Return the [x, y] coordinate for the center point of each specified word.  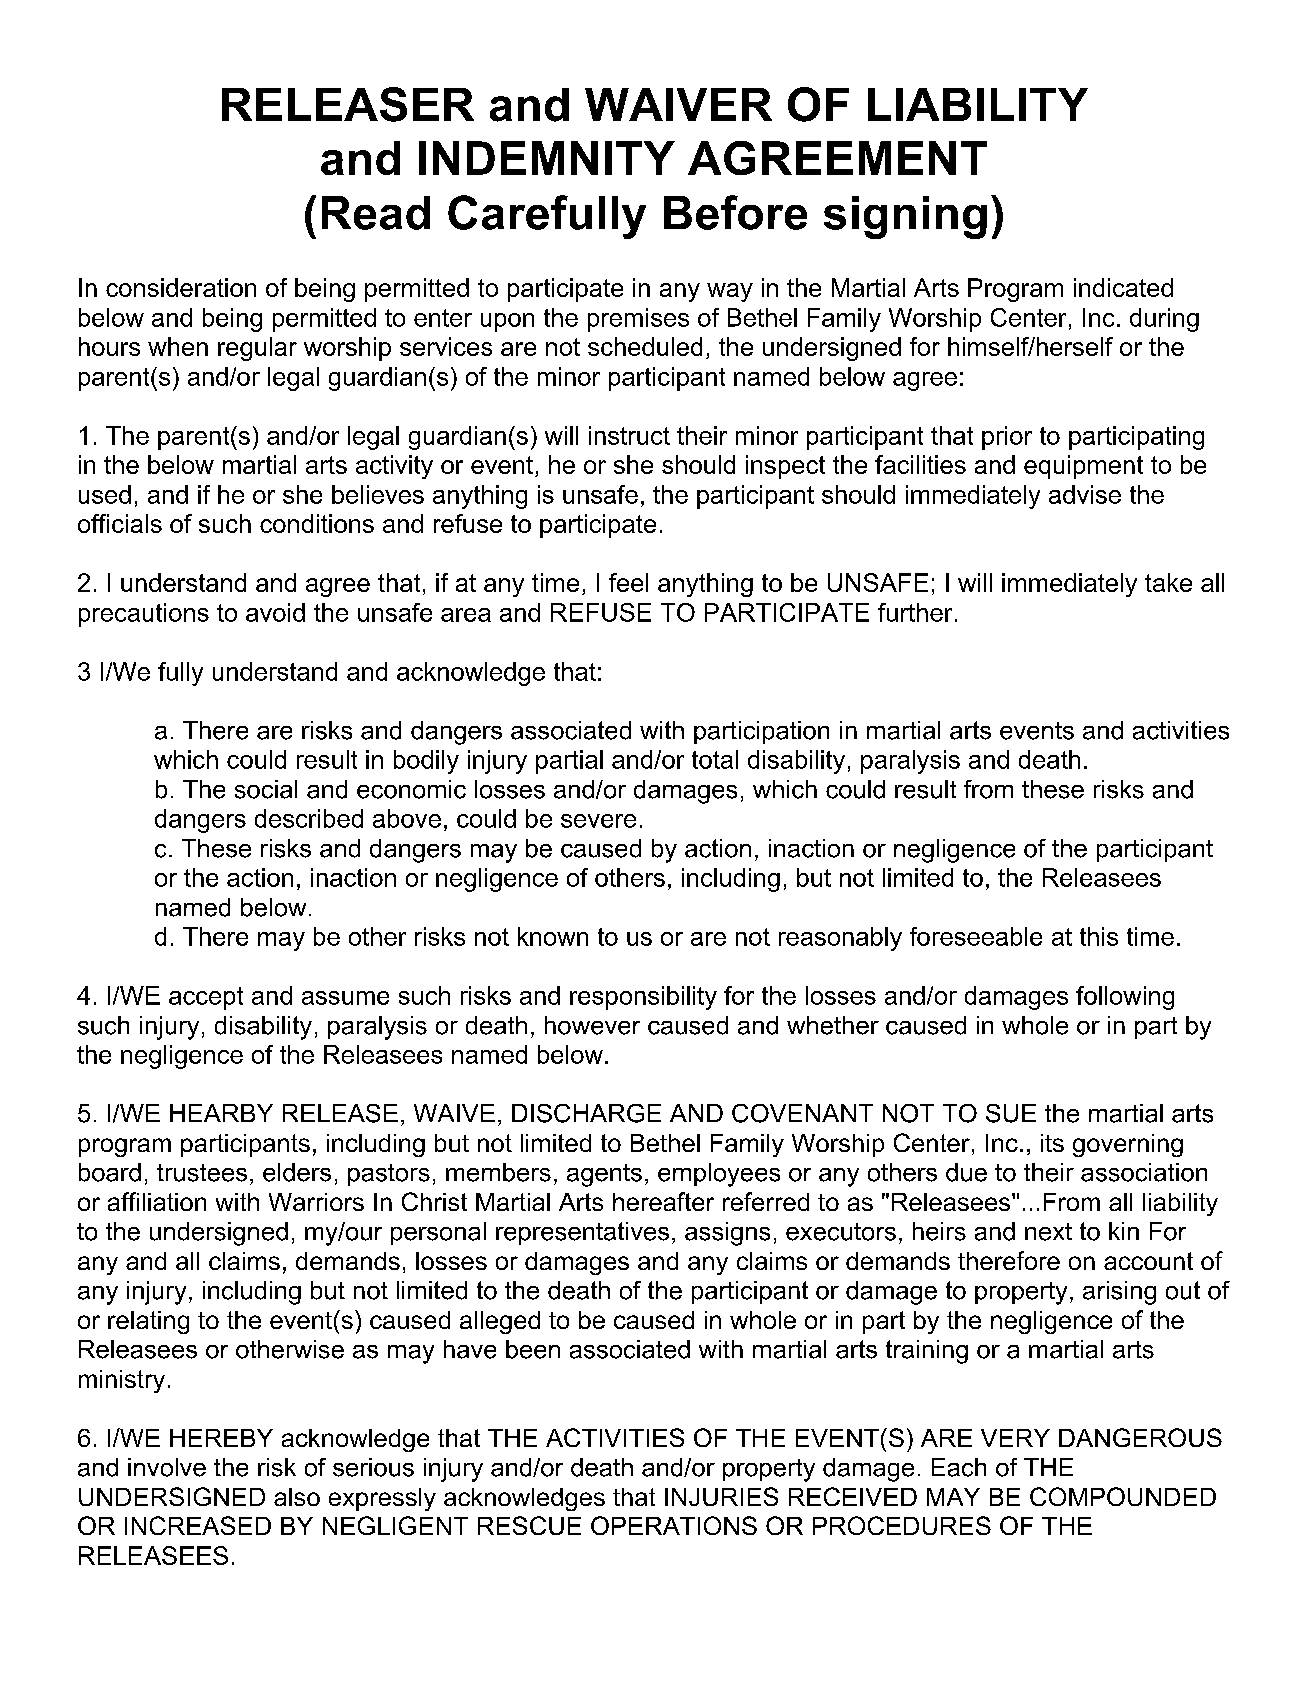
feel [628, 582]
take [1168, 582]
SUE [1011, 1113]
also [297, 1497]
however [592, 1025]
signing [905, 217]
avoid [275, 612]
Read [376, 213]
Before [735, 212]
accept [206, 998]
